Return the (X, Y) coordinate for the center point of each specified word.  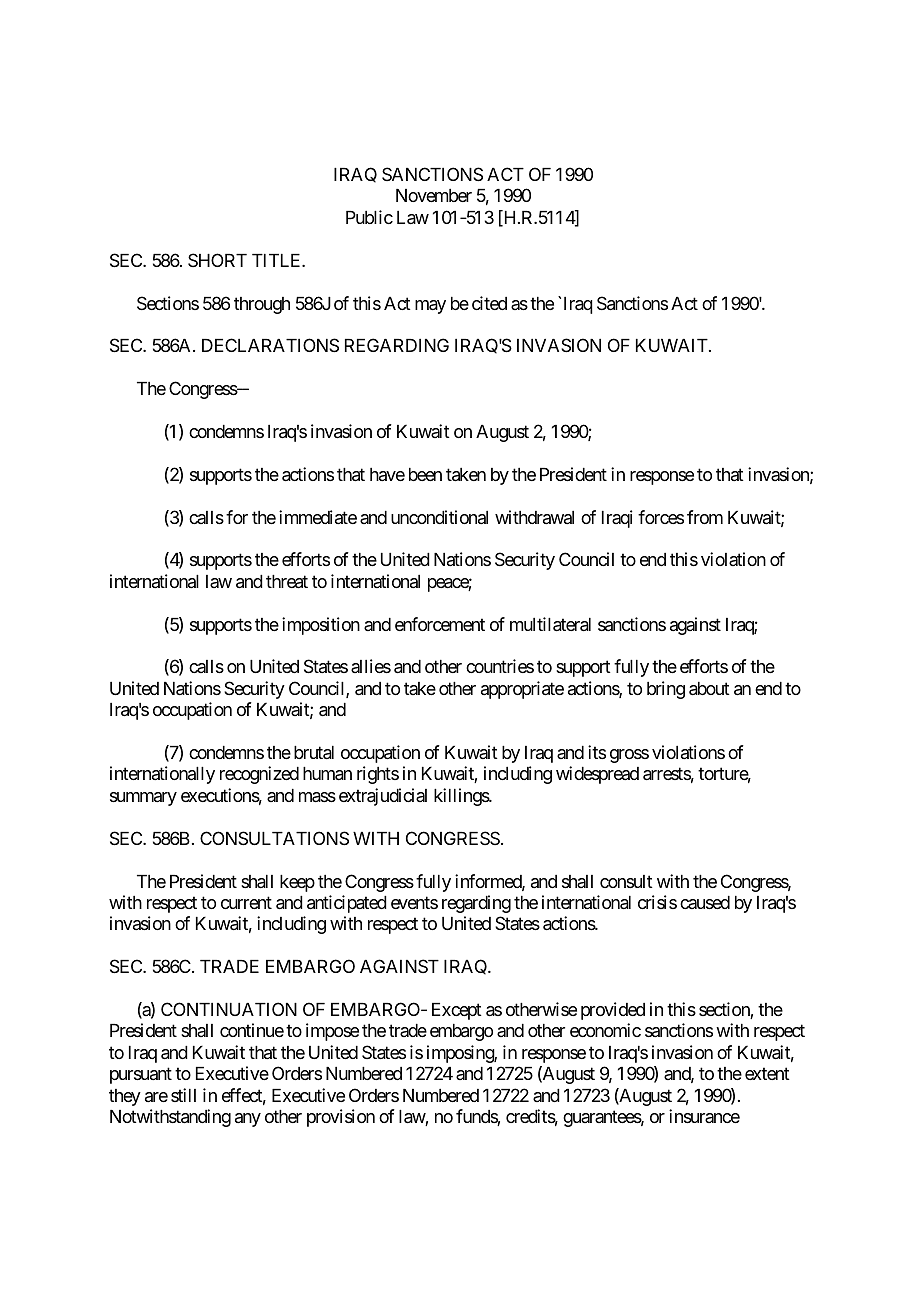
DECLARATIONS (270, 345)
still (183, 1095)
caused (705, 902)
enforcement (440, 624)
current (246, 903)
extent (767, 1074)
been (425, 474)
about (709, 689)
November (434, 195)
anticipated (347, 904)
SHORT (217, 260)
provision (341, 1118)
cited (489, 303)
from (705, 517)
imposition (321, 626)
